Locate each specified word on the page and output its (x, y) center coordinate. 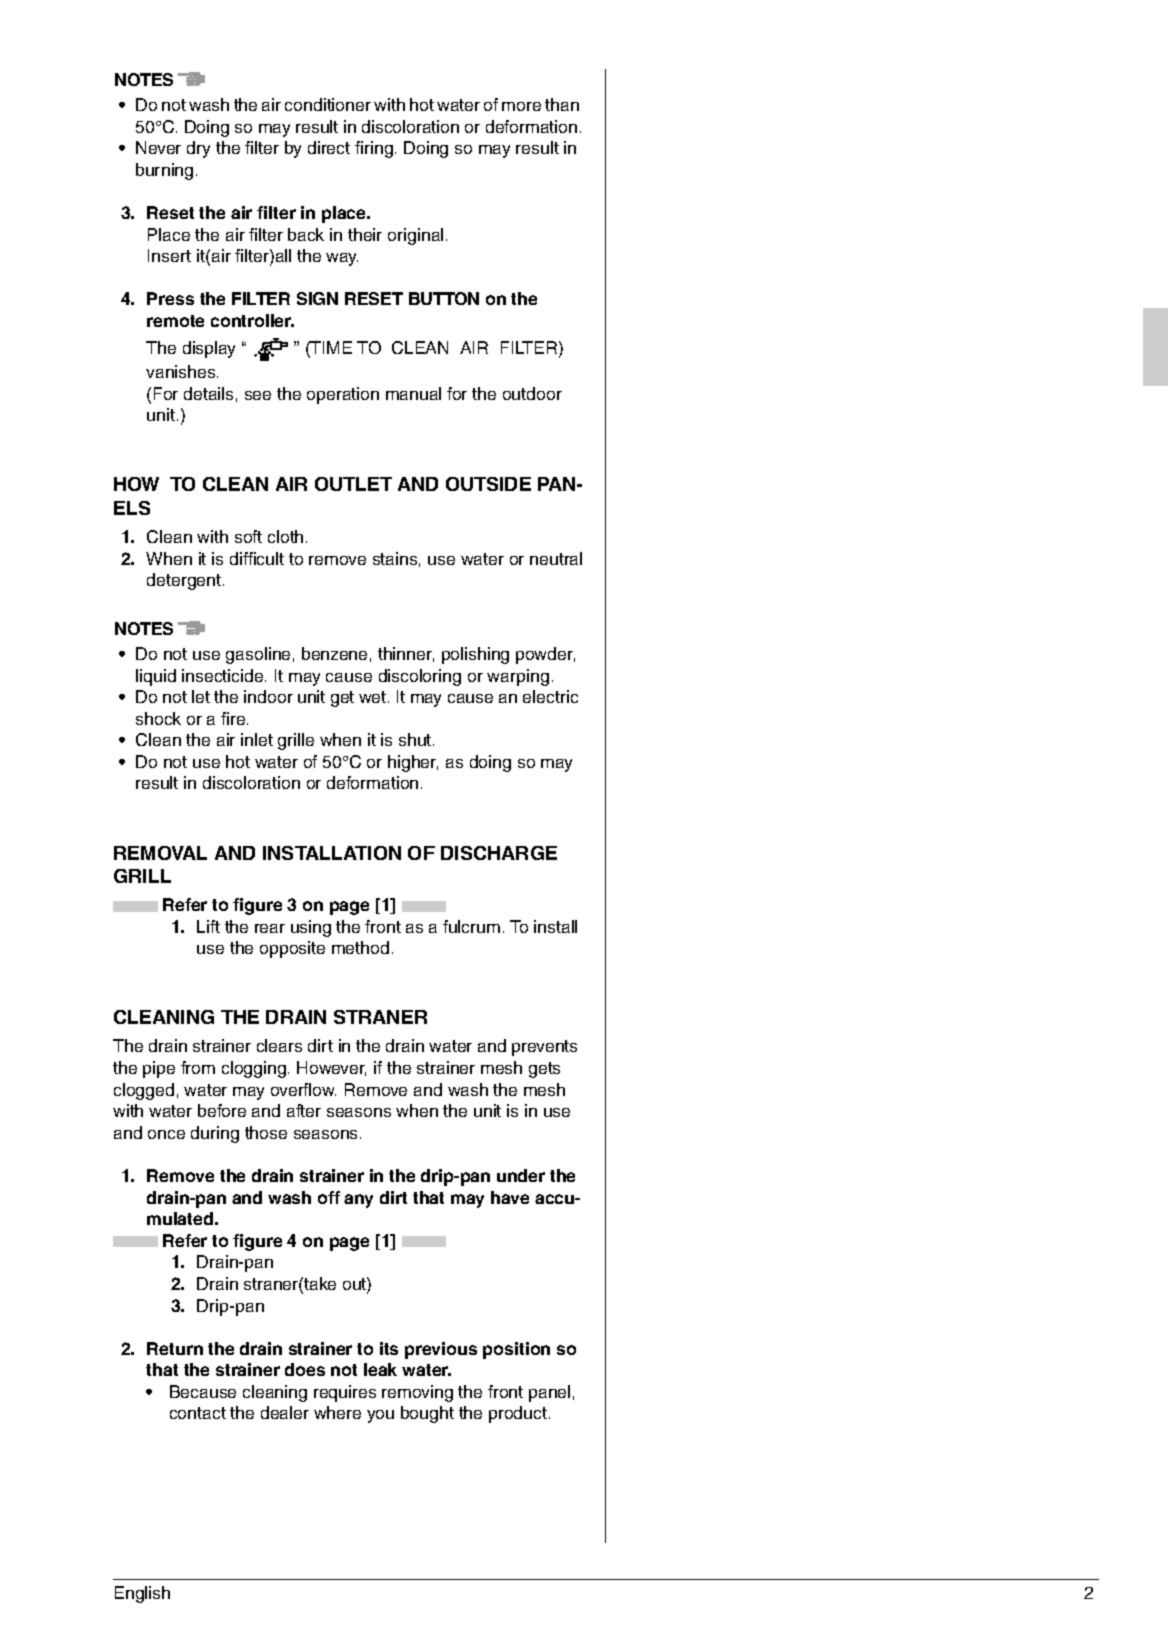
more (521, 106)
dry (198, 149)
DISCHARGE (499, 853)
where (337, 1412)
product (518, 1414)
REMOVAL (160, 853)
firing (374, 149)
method (360, 947)
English (142, 1594)
